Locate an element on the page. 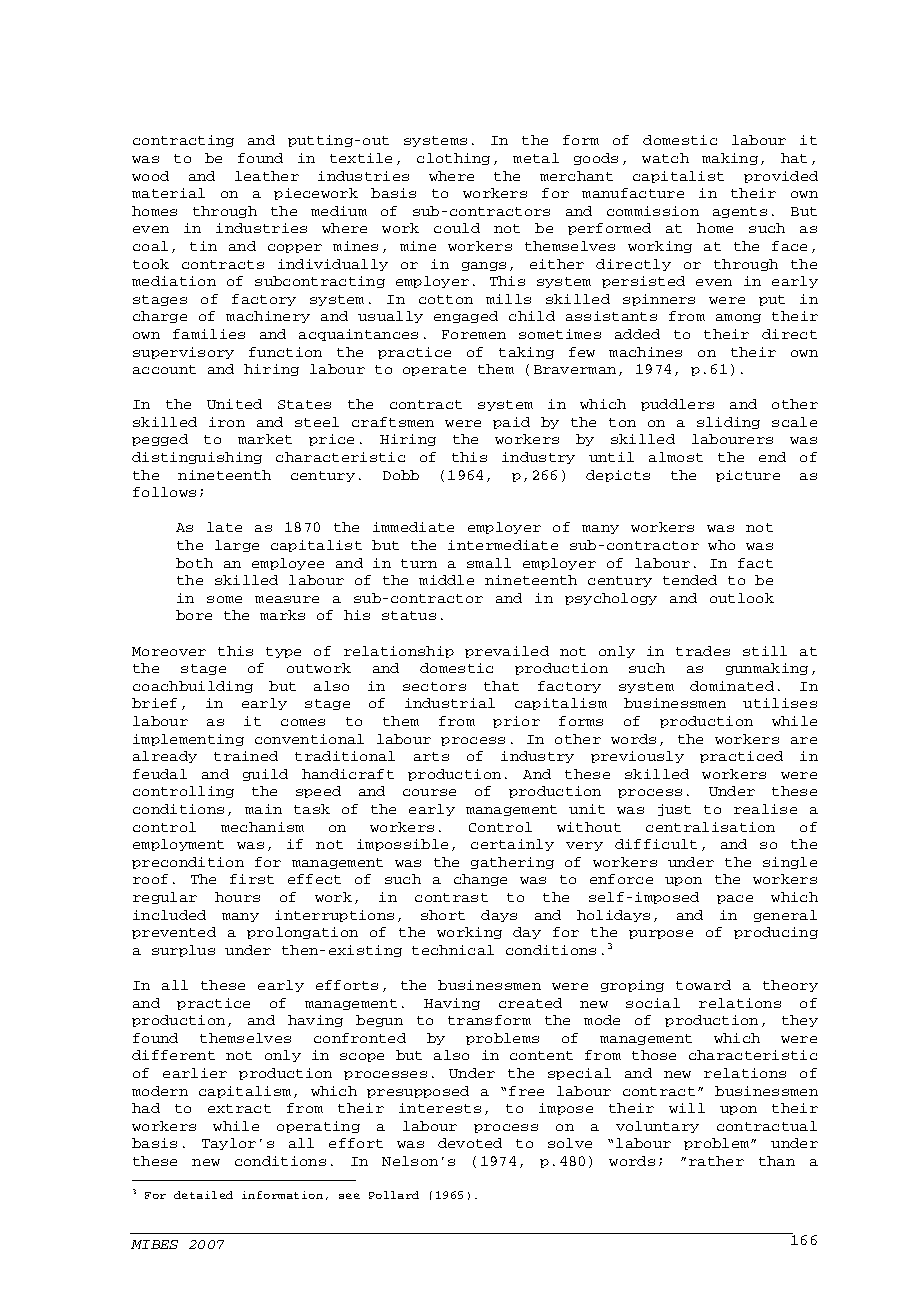  clothing is located at coordinates (453, 159).
